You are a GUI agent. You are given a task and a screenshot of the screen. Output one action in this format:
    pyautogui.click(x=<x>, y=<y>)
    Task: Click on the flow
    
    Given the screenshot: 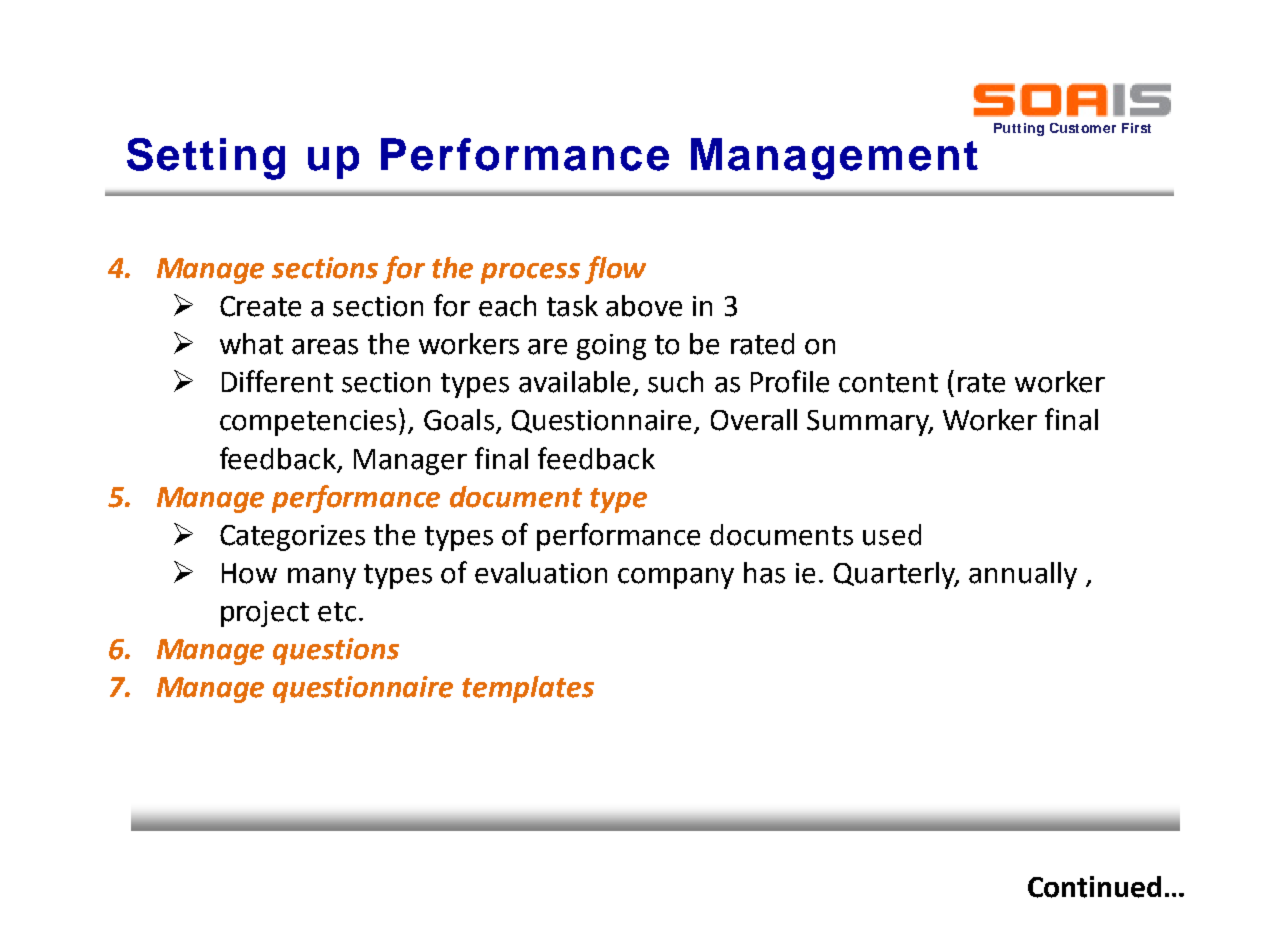 What is the action you would take?
    pyautogui.click(x=615, y=270)
